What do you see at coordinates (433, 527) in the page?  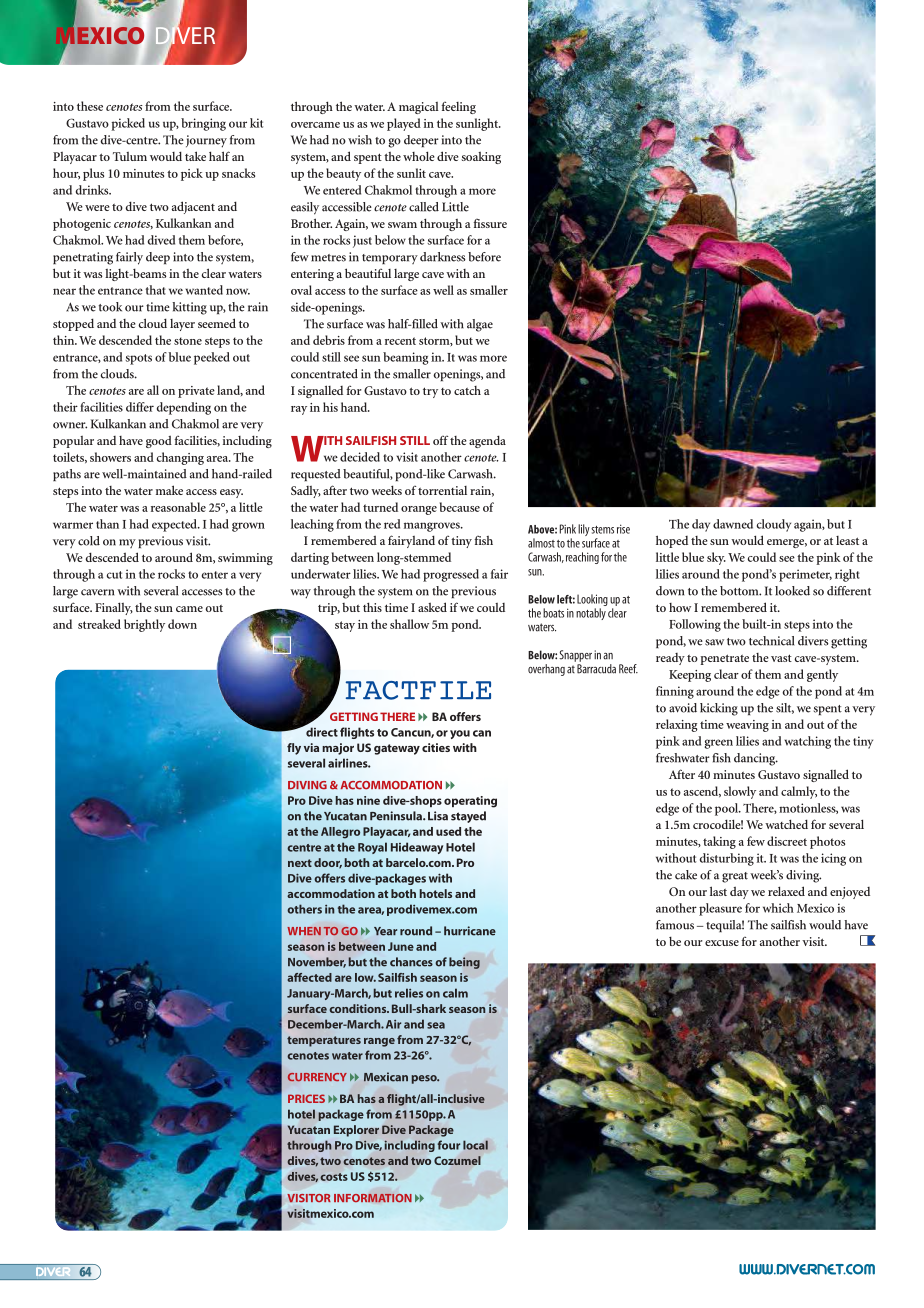 I see `mangroves` at bounding box center [433, 527].
